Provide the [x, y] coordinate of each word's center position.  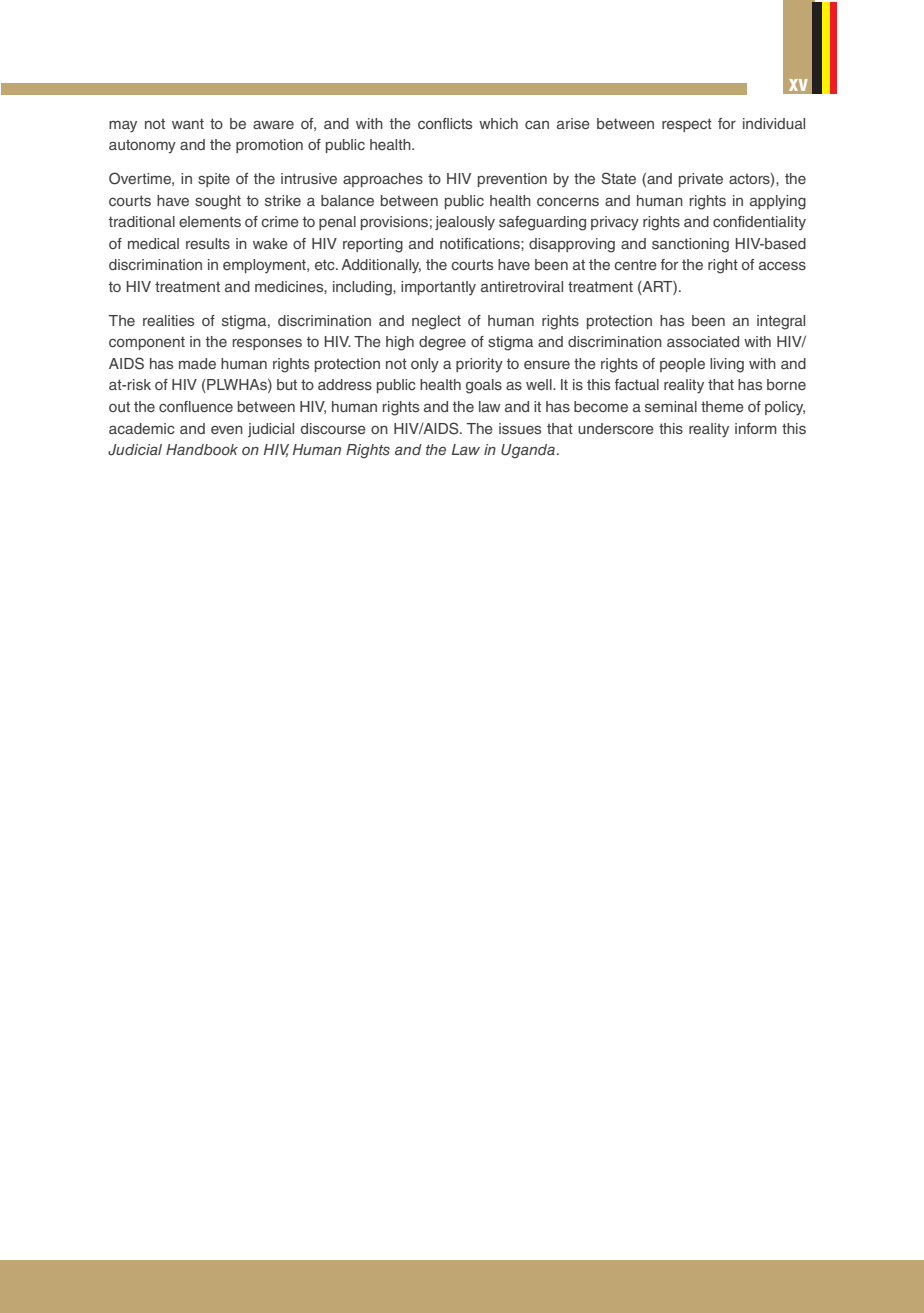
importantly [438, 288]
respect [687, 125]
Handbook [202, 449]
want [188, 123]
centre [635, 265]
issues [520, 428]
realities [168, 320]
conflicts [445, 123]
